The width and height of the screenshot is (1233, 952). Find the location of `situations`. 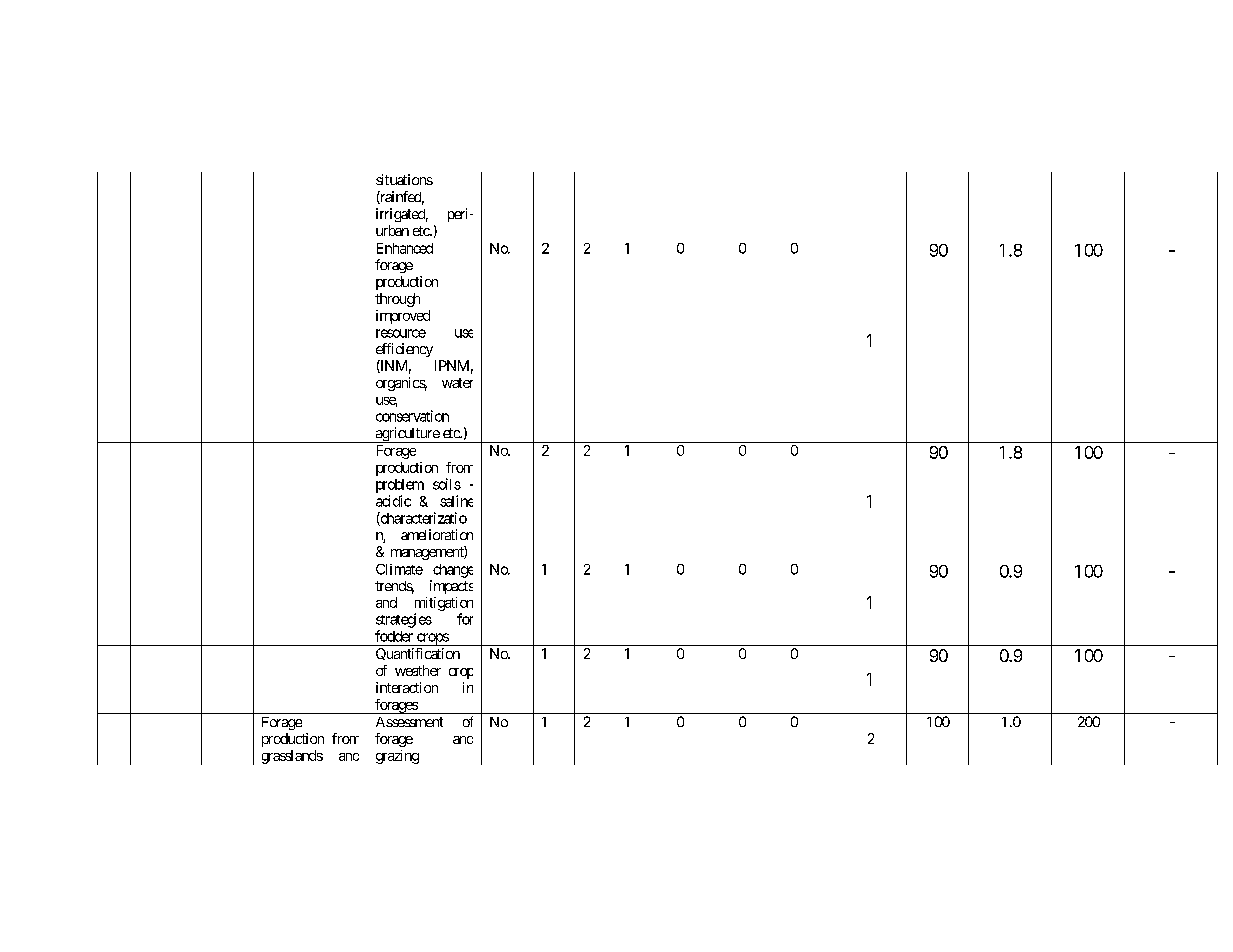

situations is located at coordinates (404, 179).
